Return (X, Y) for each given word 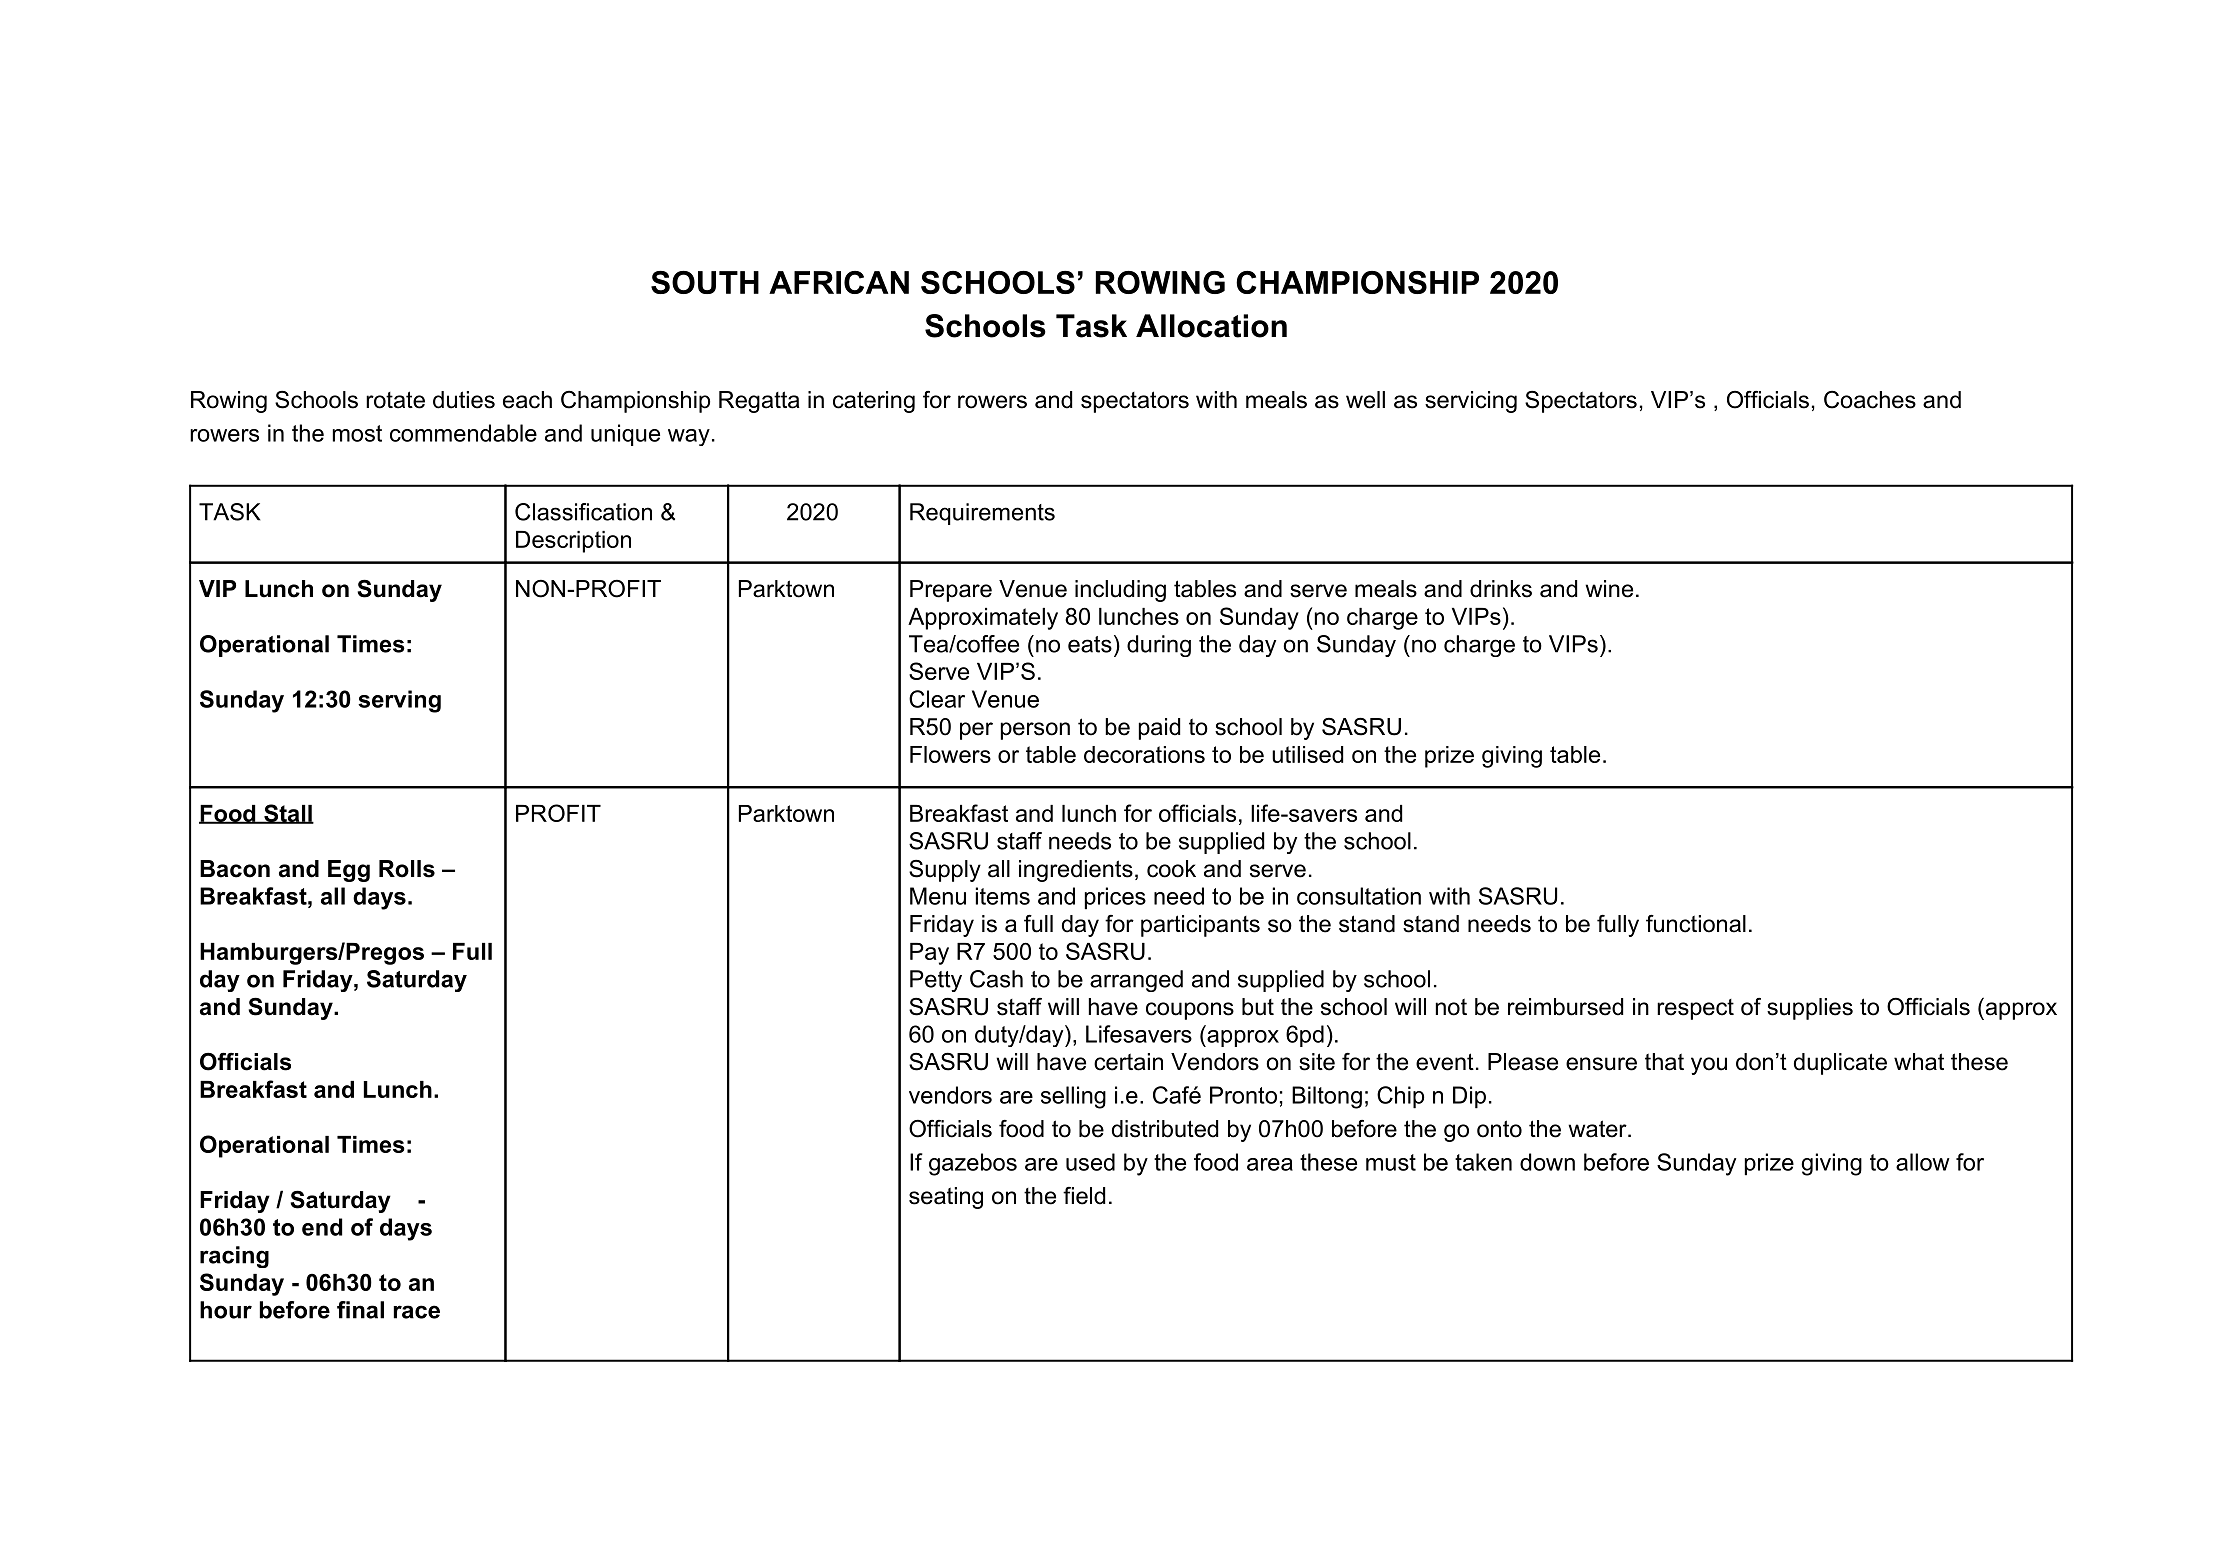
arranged (1136, 981)
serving (399, 701)
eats (1090, 644)
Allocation (1211, 326)
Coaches (1870, 399)
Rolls (407, 869)
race (417, 1312)
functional (1696, 924)
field (1084, 1196)
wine (1609, 589)
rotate (395, 400)
